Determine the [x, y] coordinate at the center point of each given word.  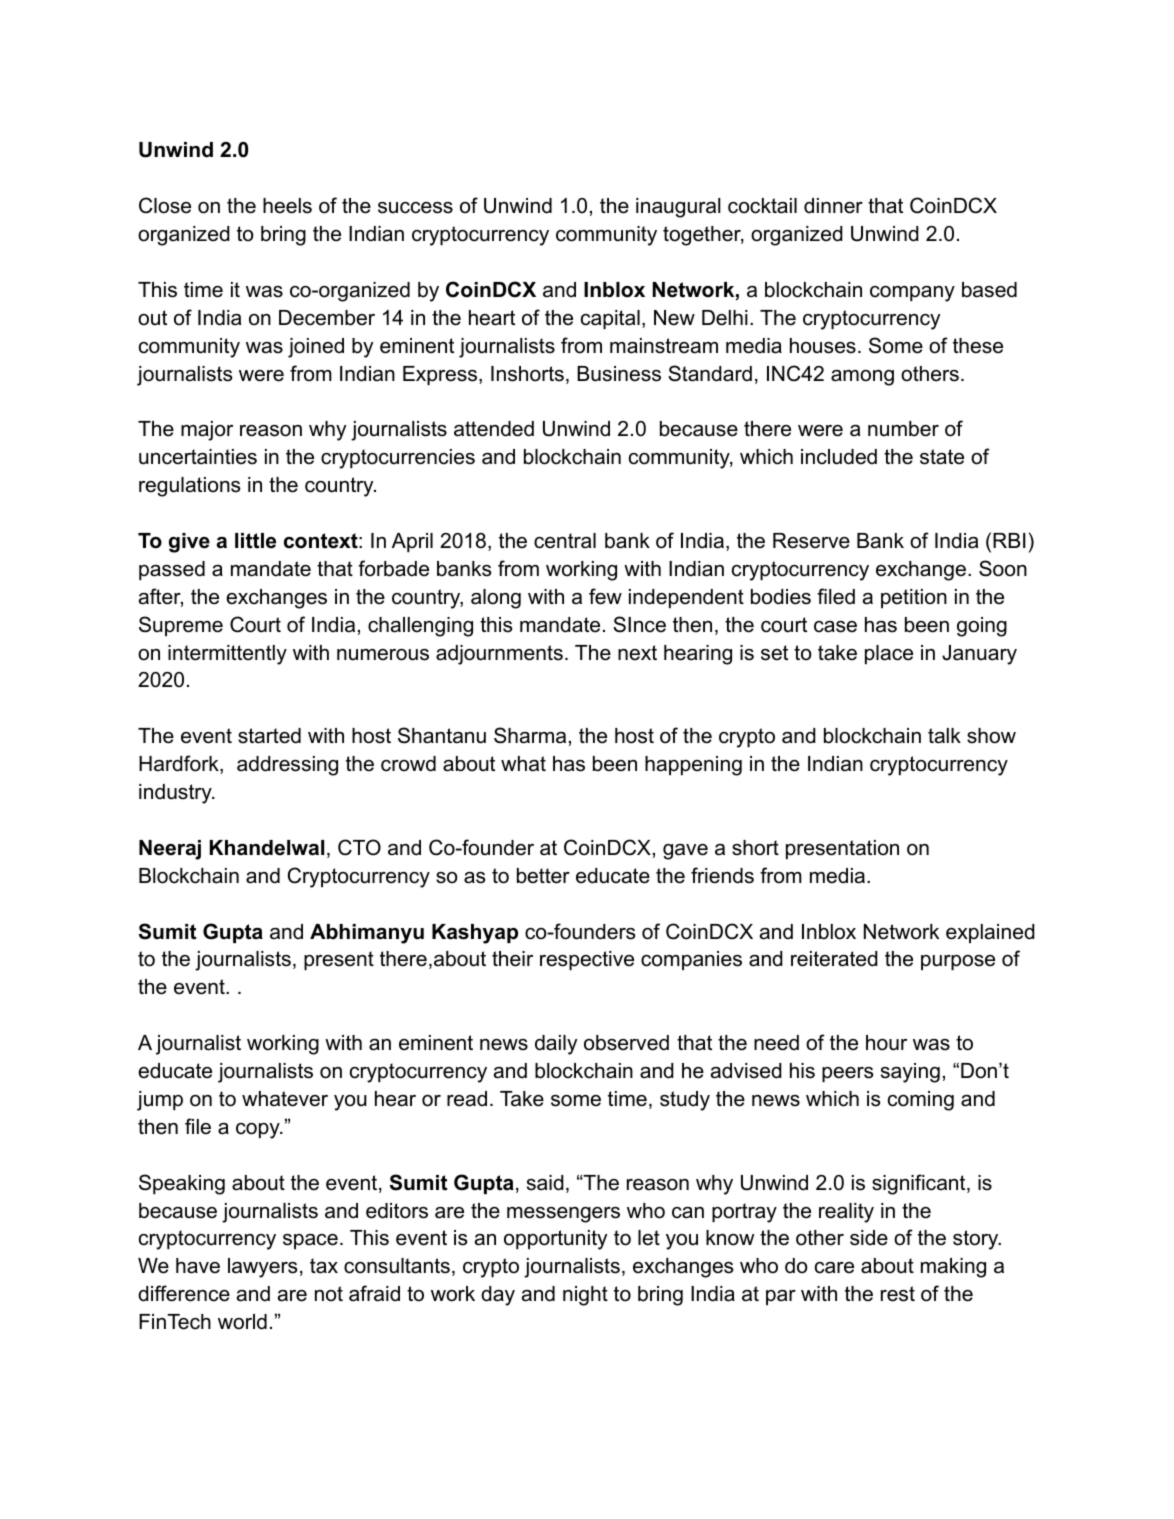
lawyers [262, 1268]
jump [160, 1101]
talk [944, 736]
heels [287, 206]
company [912, 294]
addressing [287, 766]
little [255, 541]
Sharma [530, 735]
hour [886, 1043]
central [565, 541]
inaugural [678, 208]
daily [556, 1045]
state [942, 457]
